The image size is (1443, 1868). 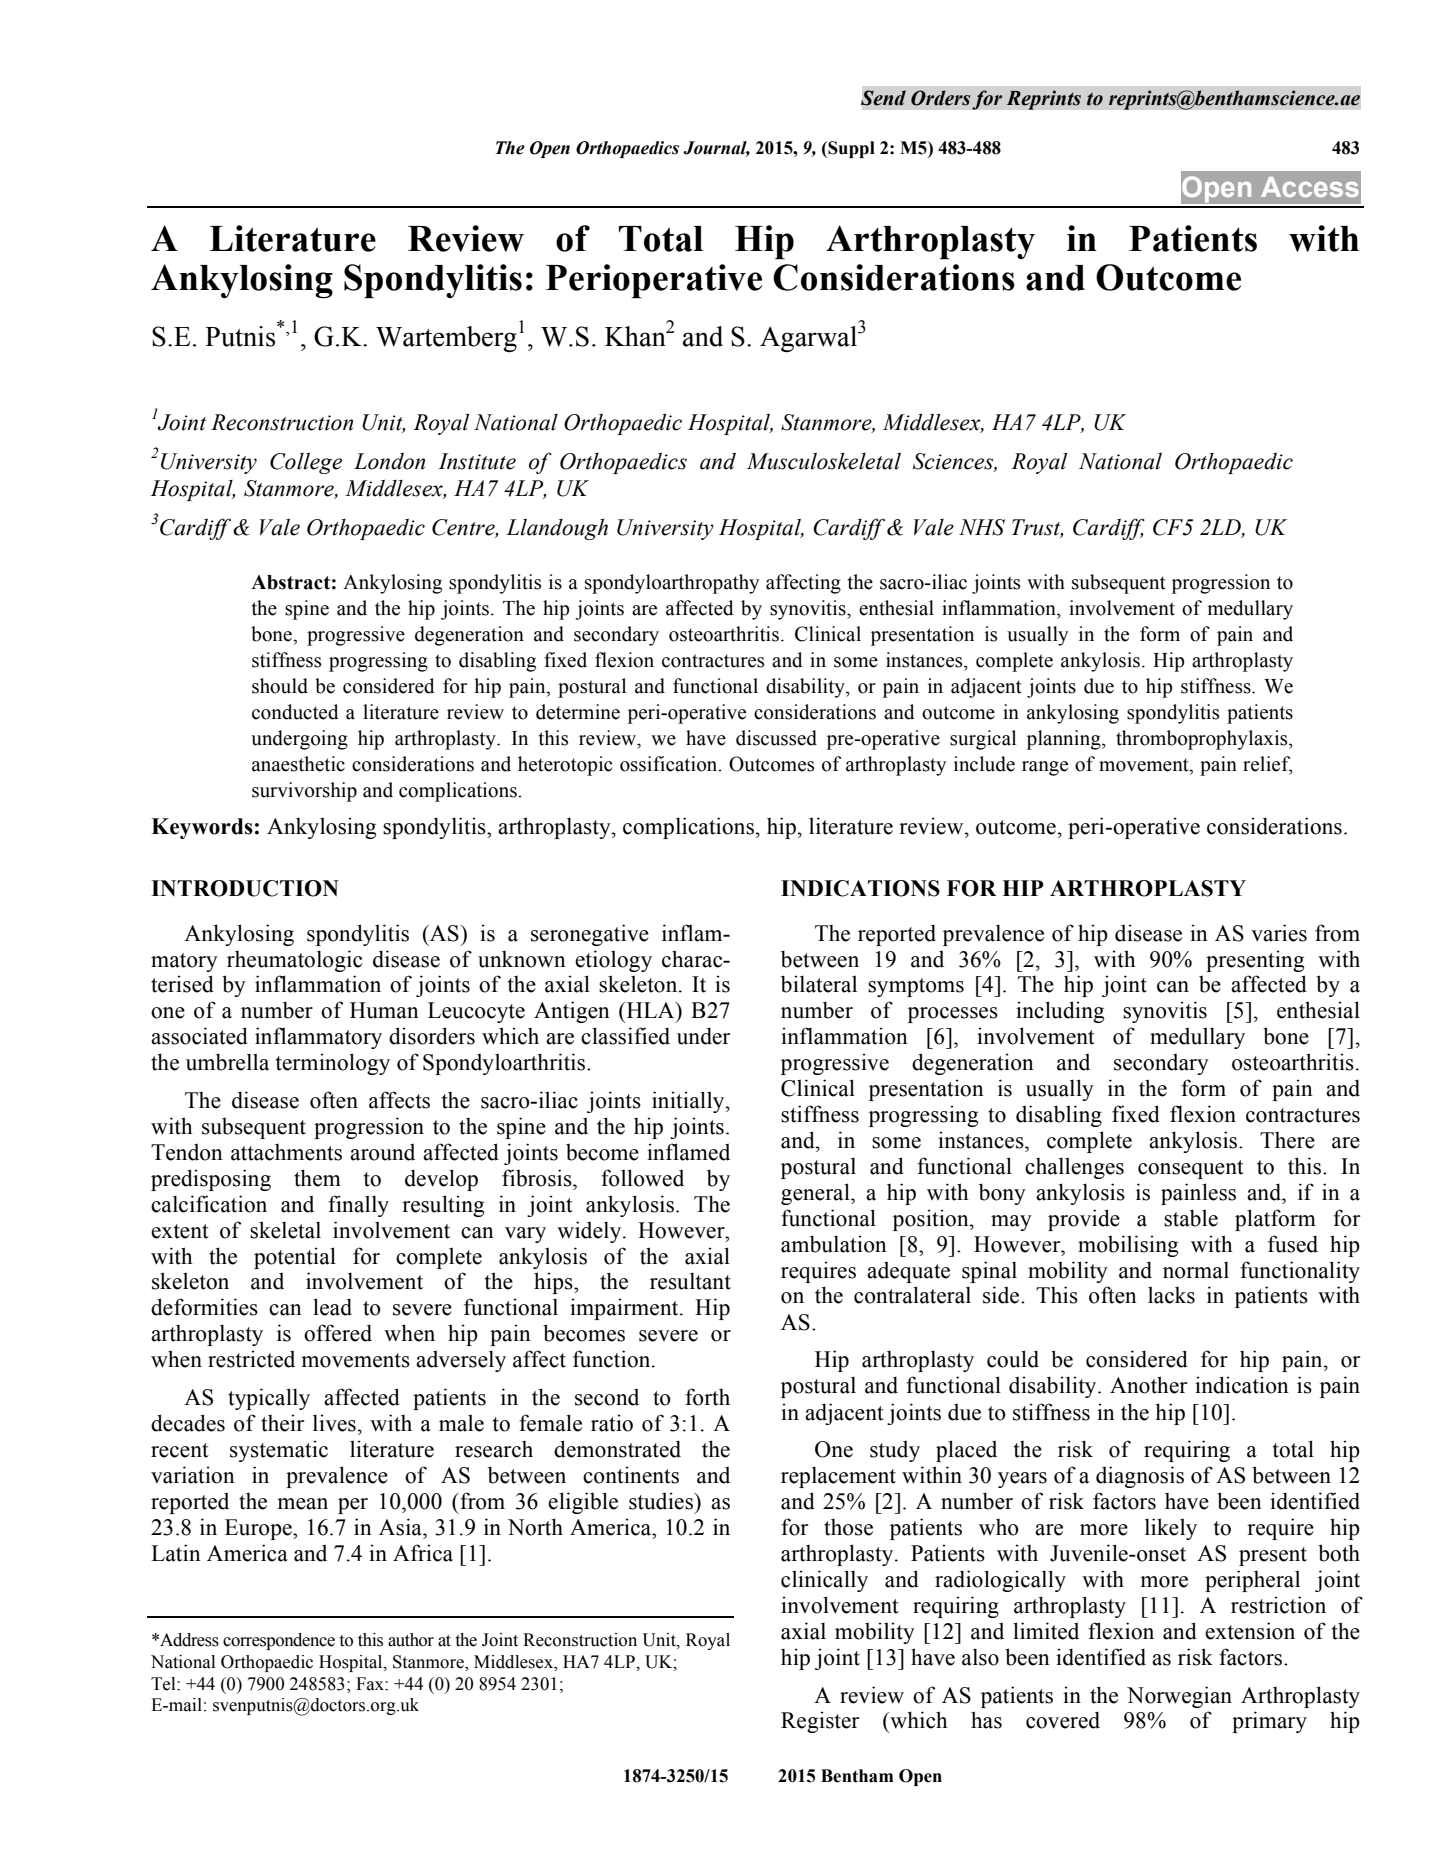 What do you see at coordinates (819, 984) in the image?
I see `bilateral` at bounding box center [819, 984].
